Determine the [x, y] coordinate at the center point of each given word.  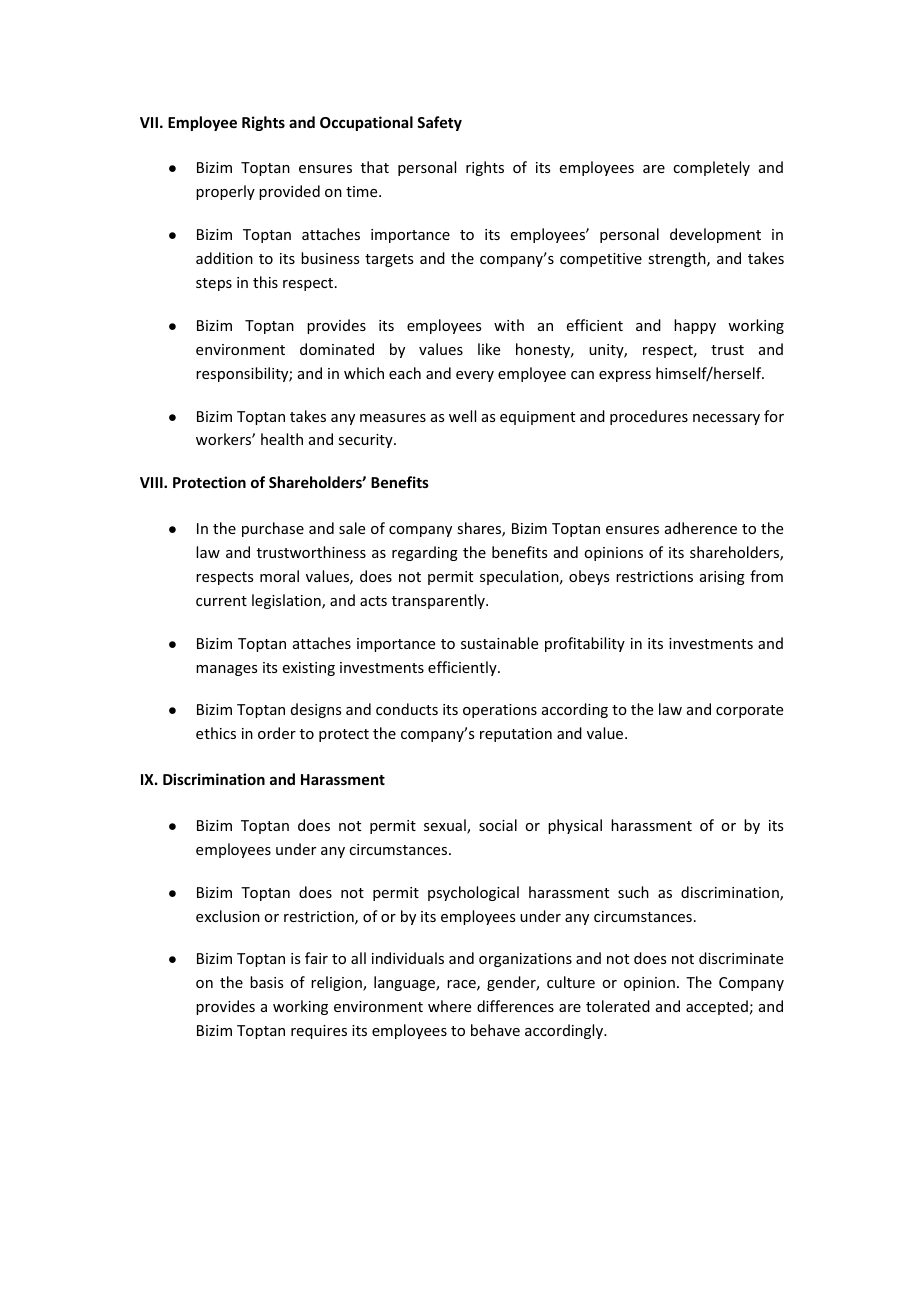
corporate [749, 711]
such [633, 892]
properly [225, 192]
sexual [446, 826]
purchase [273, 529]
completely [711, 168]
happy [695, 326]
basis [266, 982]
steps [214, 284]
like [489, 349]
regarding [425, 553]
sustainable [499, 643]
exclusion [228, 916]
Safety [439, 123]
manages [226, 670]
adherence [701, 528]
